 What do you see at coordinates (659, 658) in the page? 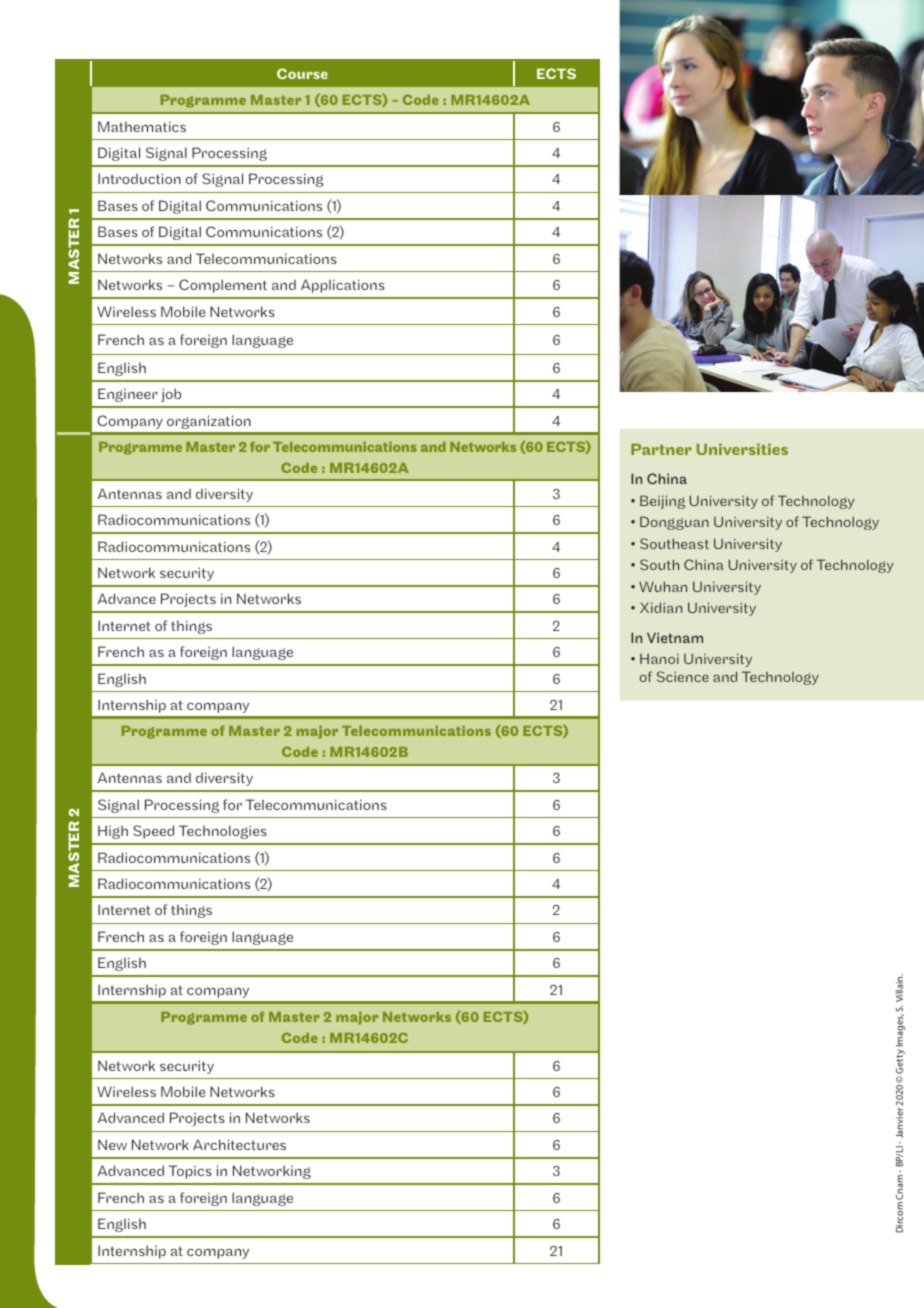
I see `Hanoi` at bounding box center [659, 658].
